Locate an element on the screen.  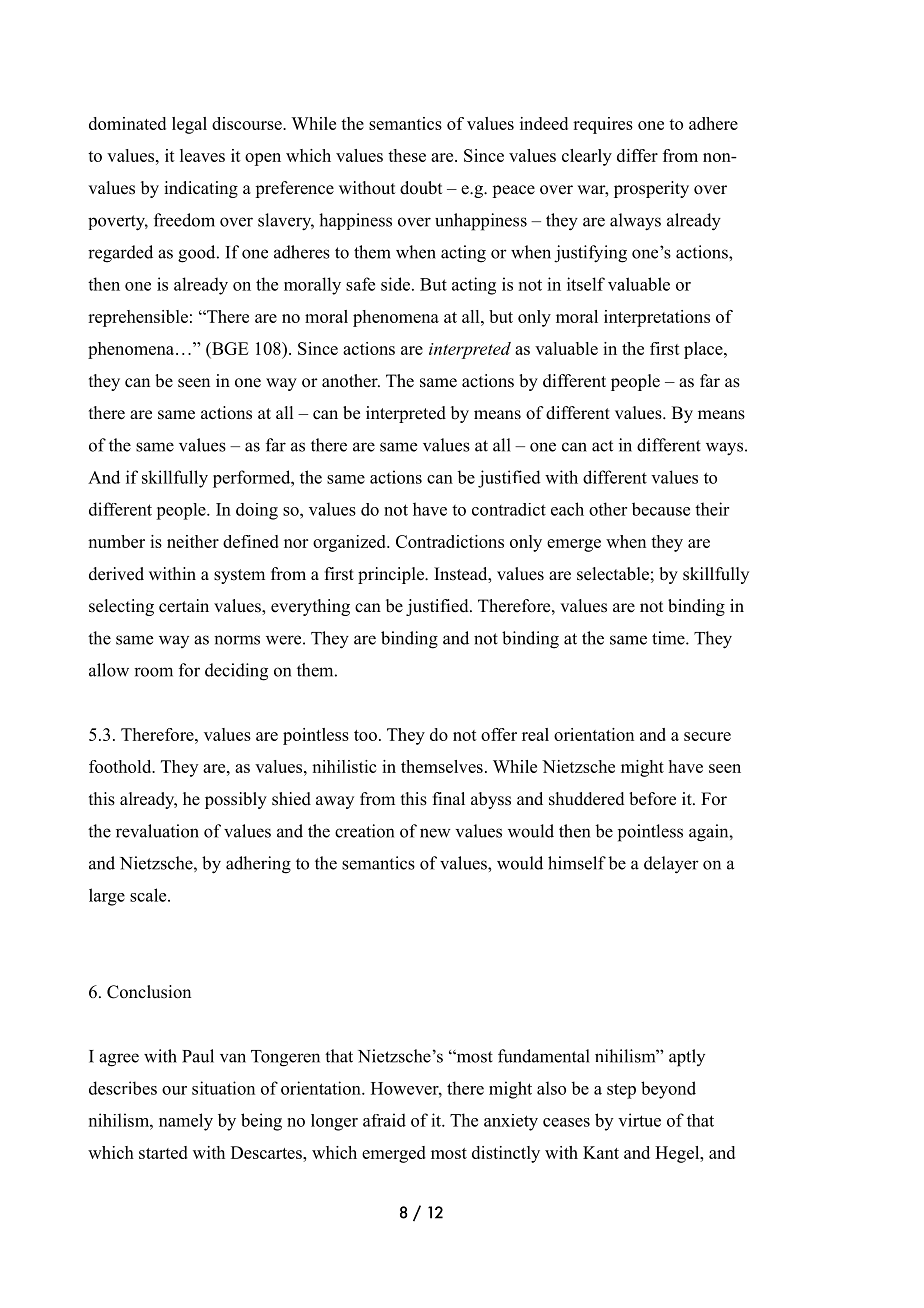
time is located at coordinates (669, 638).
